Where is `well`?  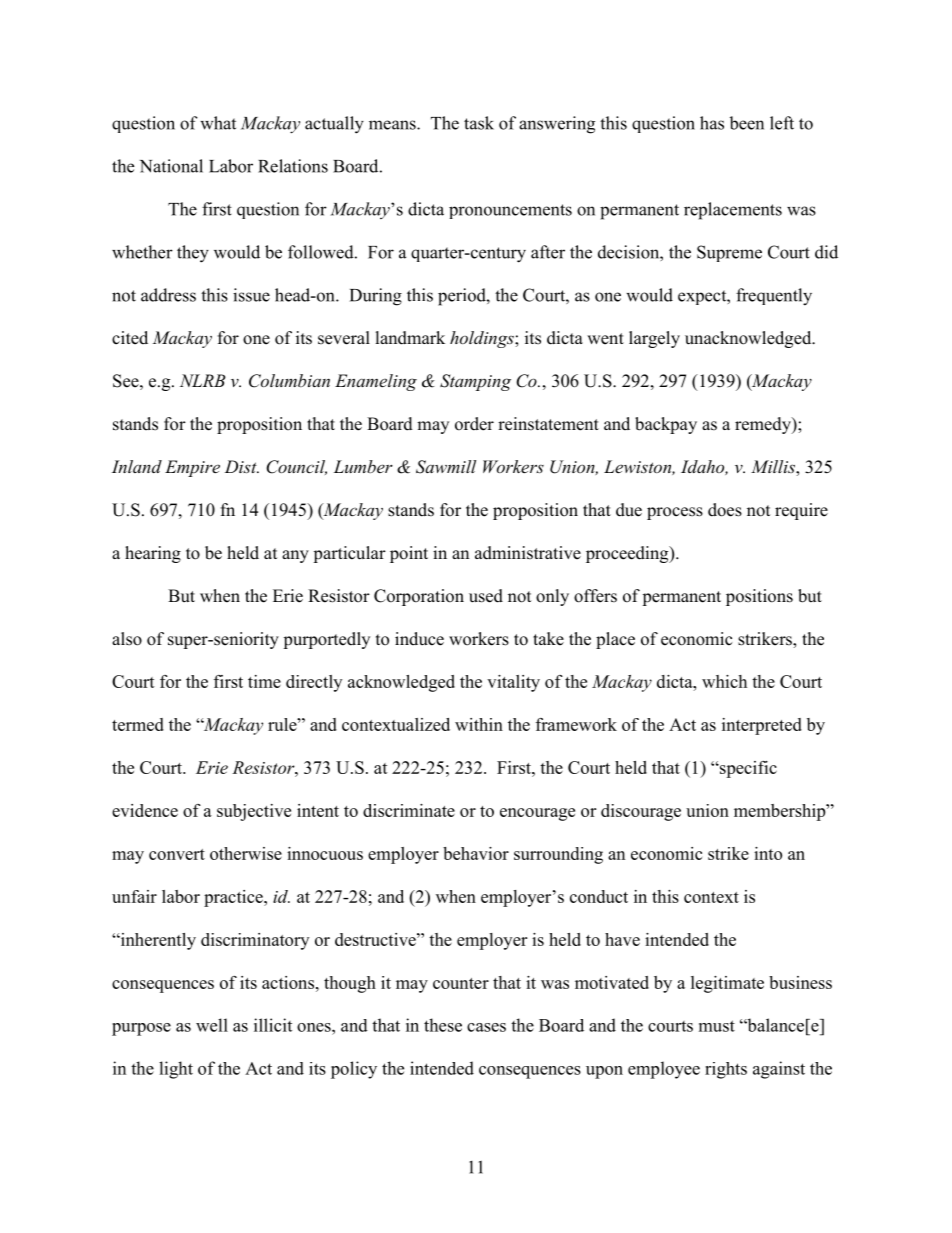
well is located at coordinates (212, 1025).
